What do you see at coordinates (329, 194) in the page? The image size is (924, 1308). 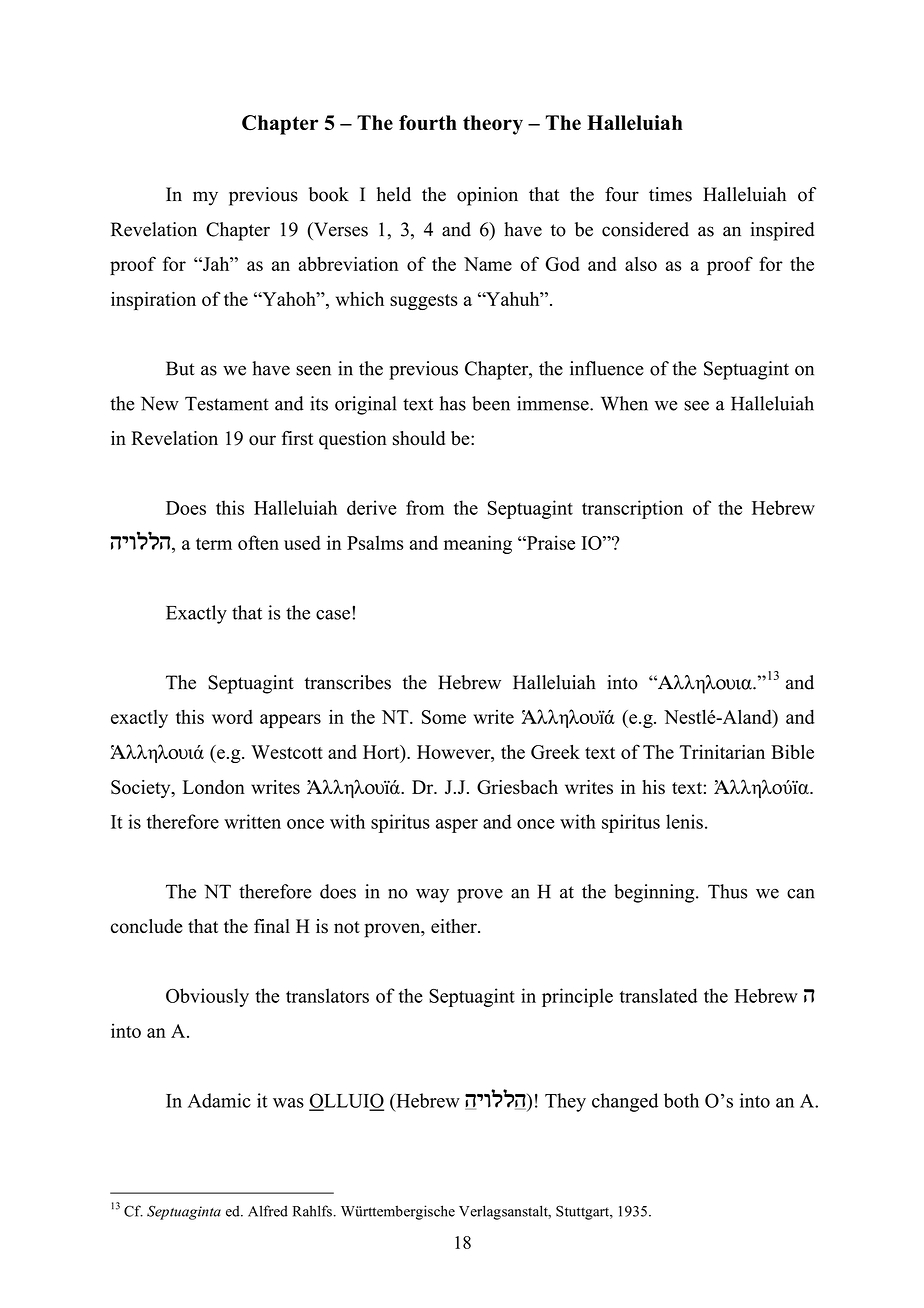 I see `book` at bounding box center [329, 194].
